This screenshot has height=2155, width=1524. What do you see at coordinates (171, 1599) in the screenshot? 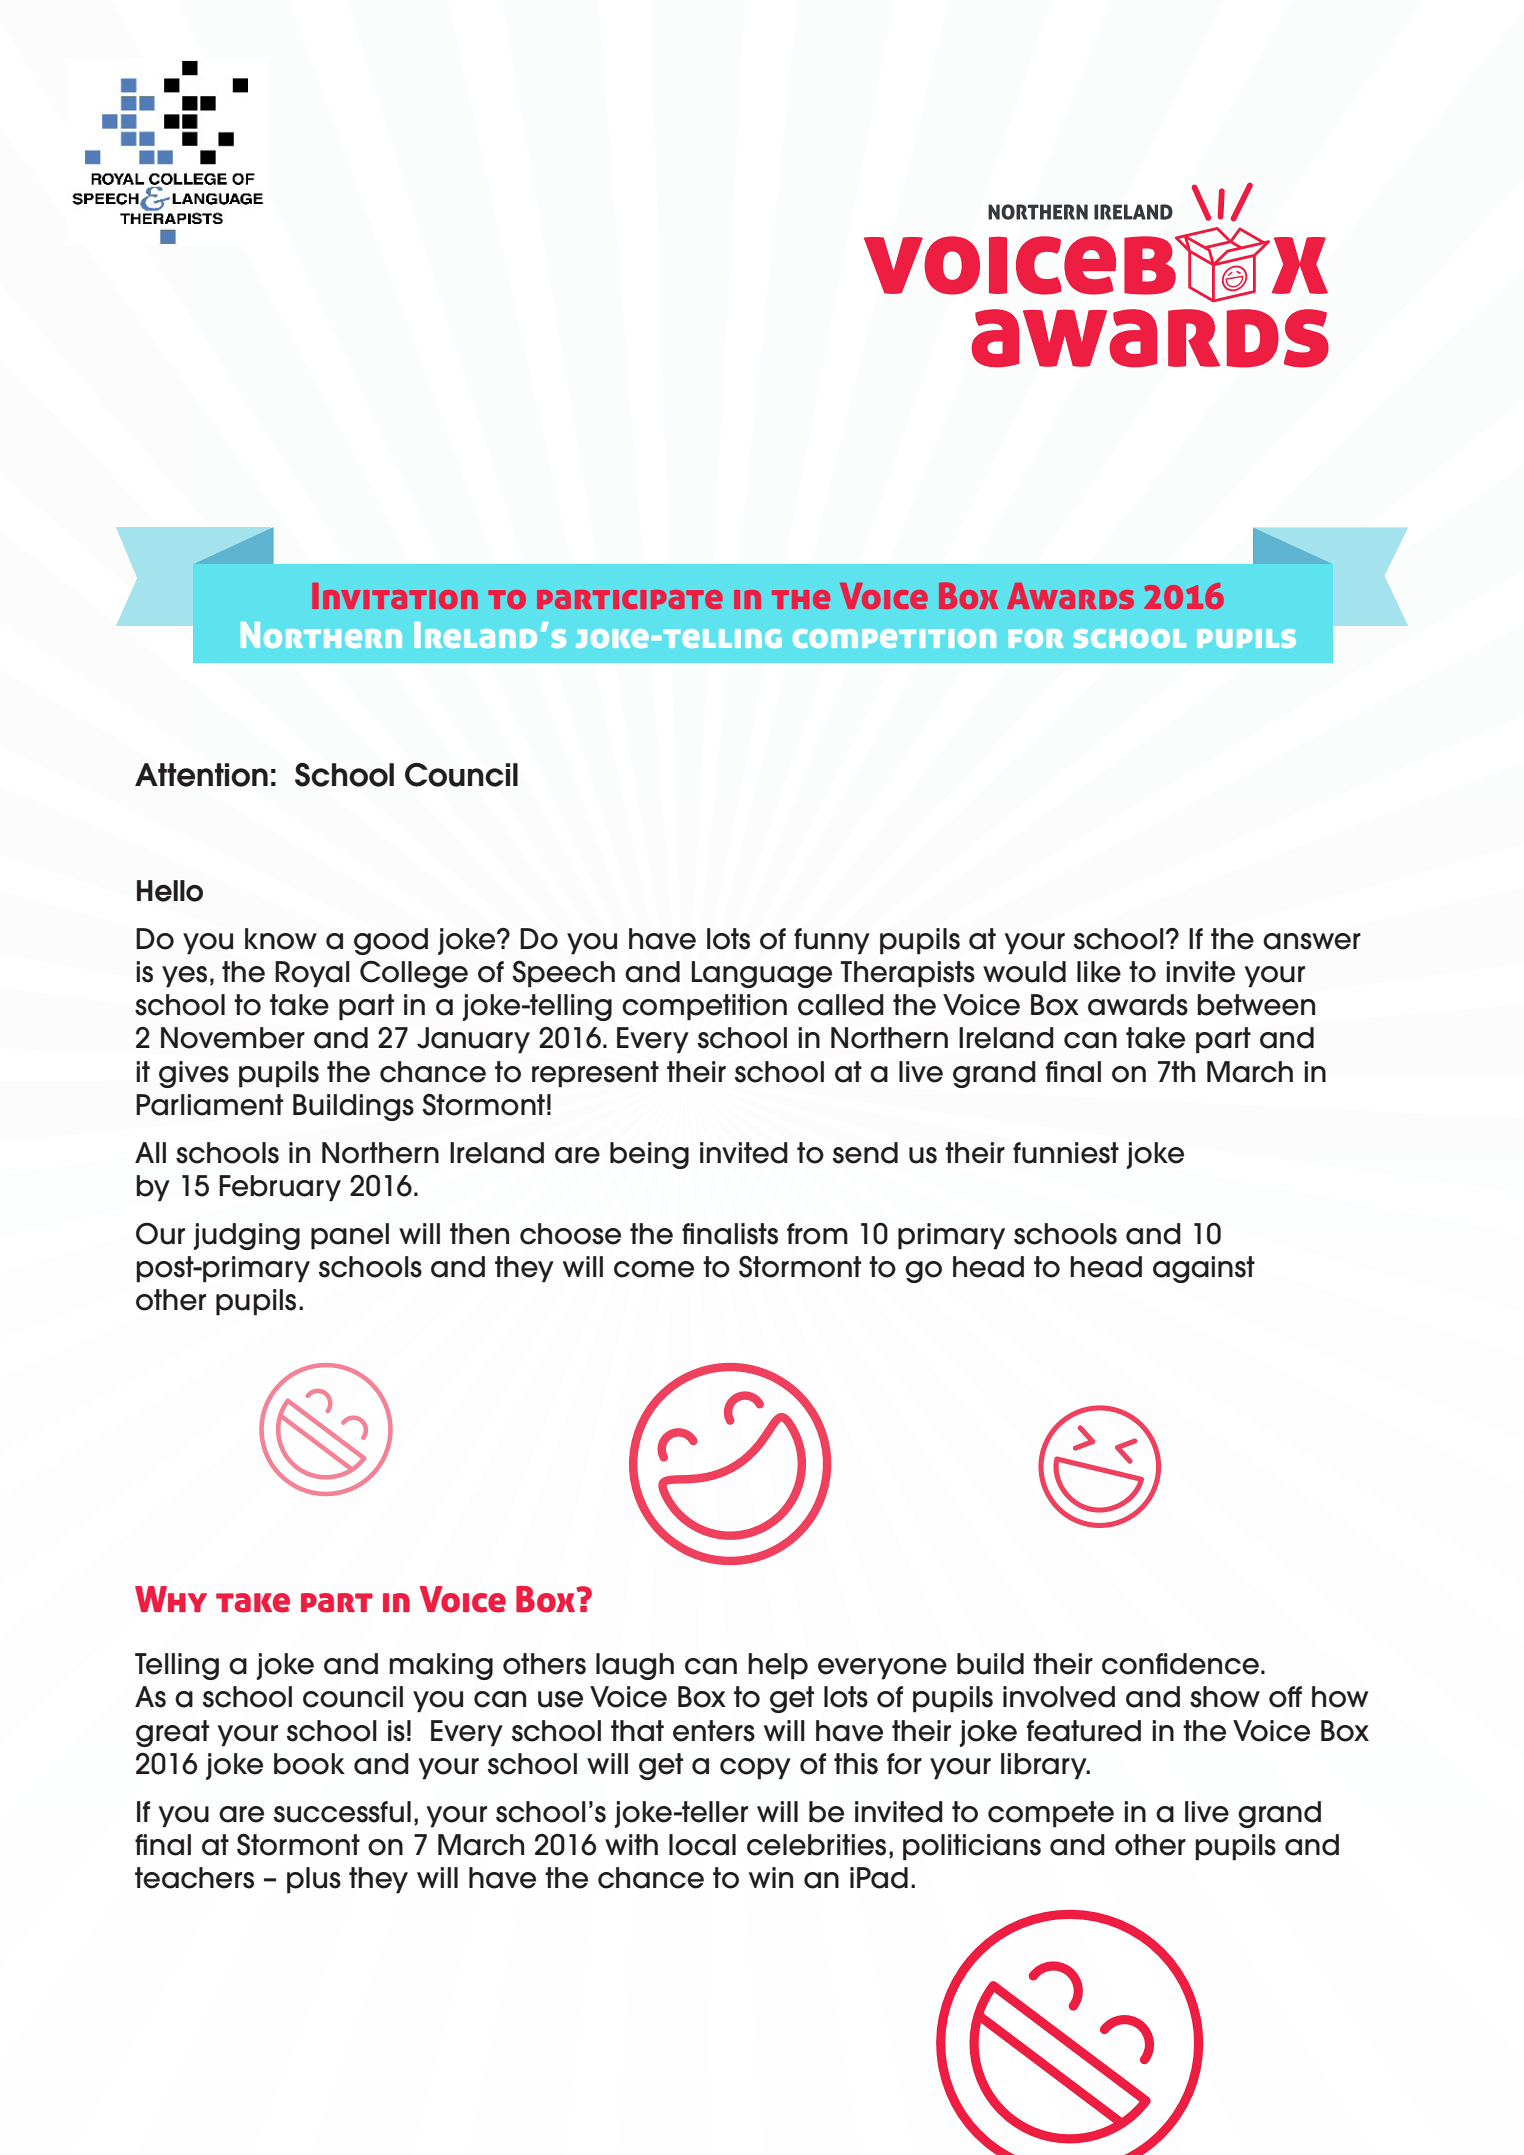
I see `Why` at bounding box center [171, 1599].
